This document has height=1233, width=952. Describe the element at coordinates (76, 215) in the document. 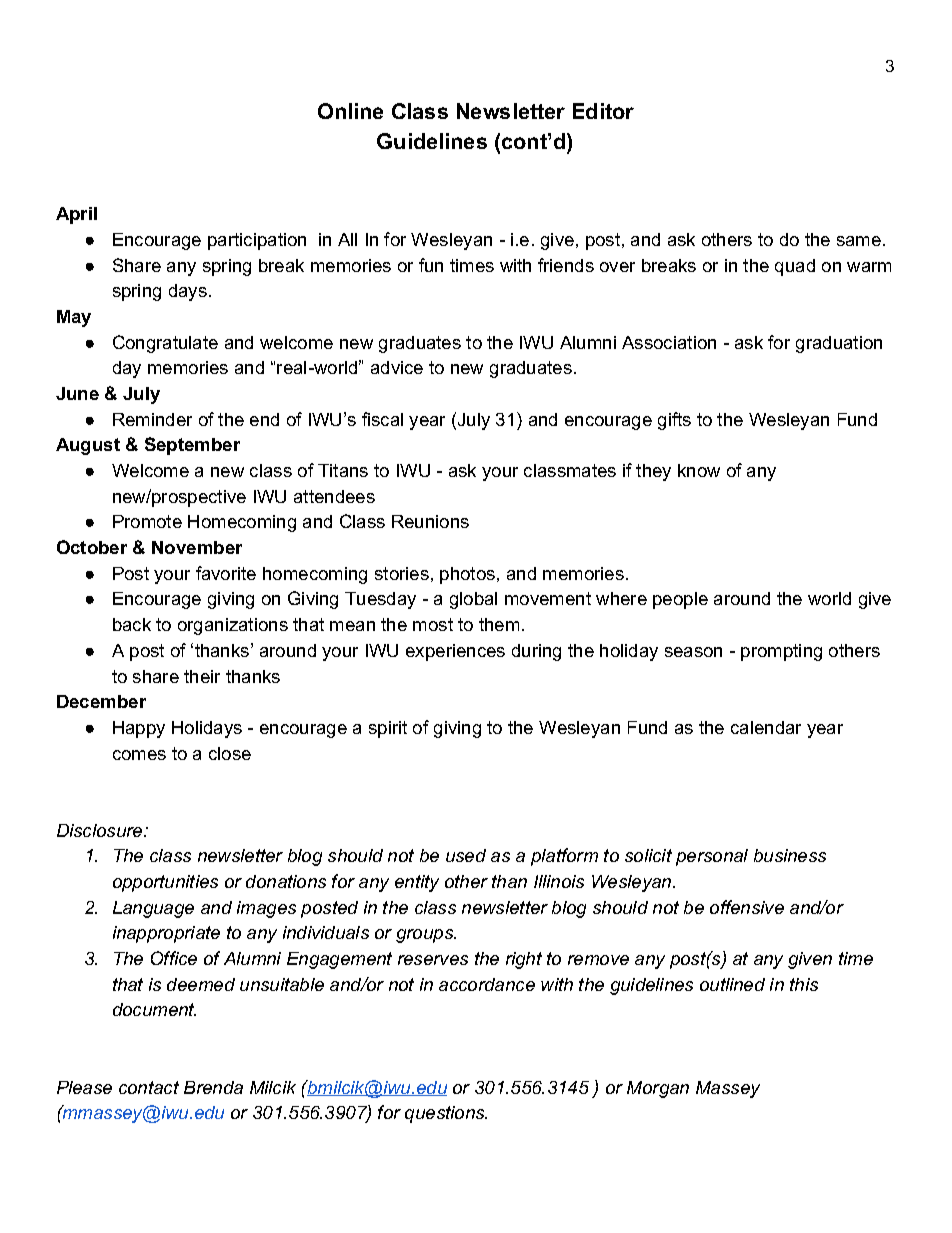

I see `April` at that location.
